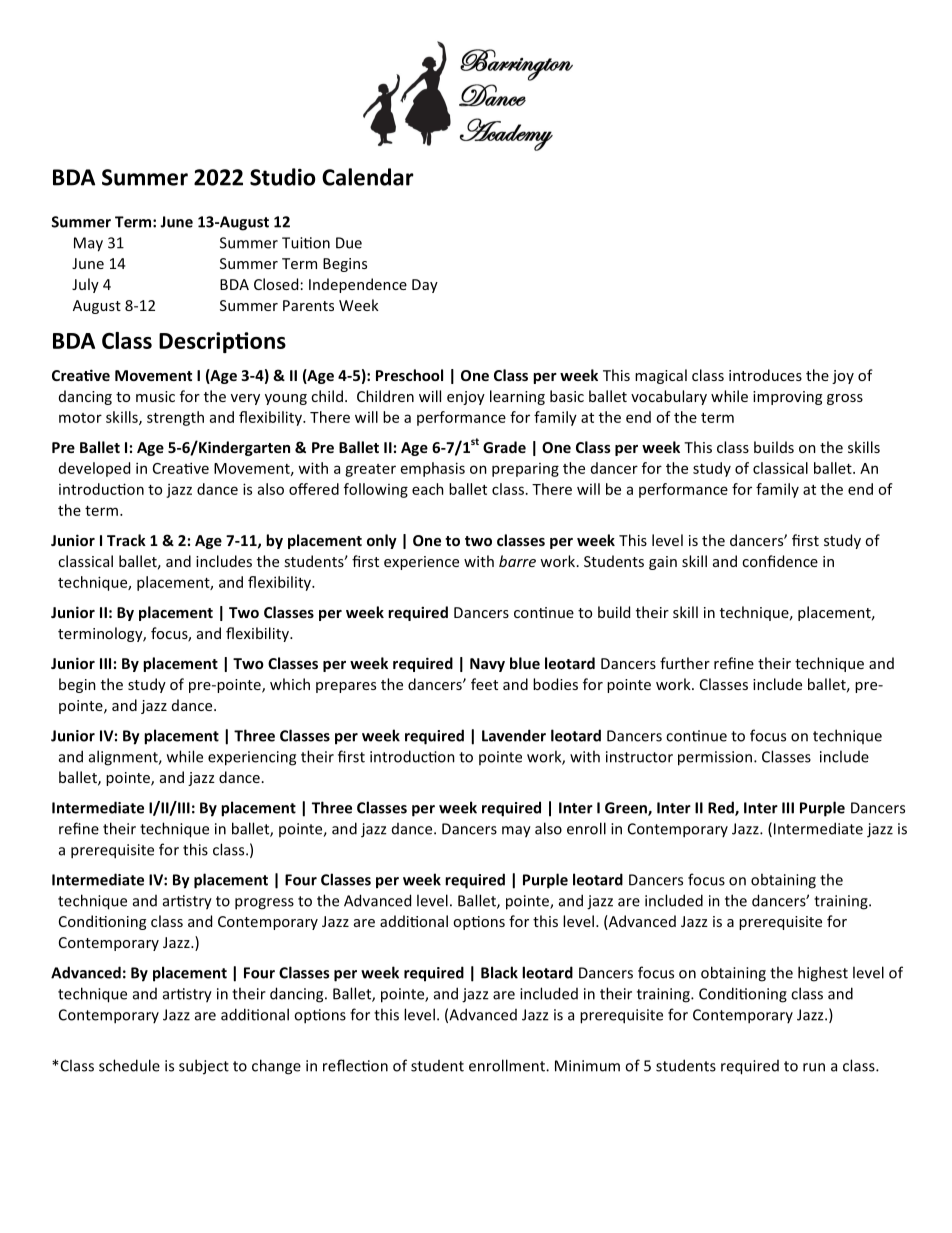 Image resolution: width=952 pixels, height=1233 pixels. What do you see at coordinates (765, 375) in the screenshot?
I see `introduces` at bounding box center [765, 375].
